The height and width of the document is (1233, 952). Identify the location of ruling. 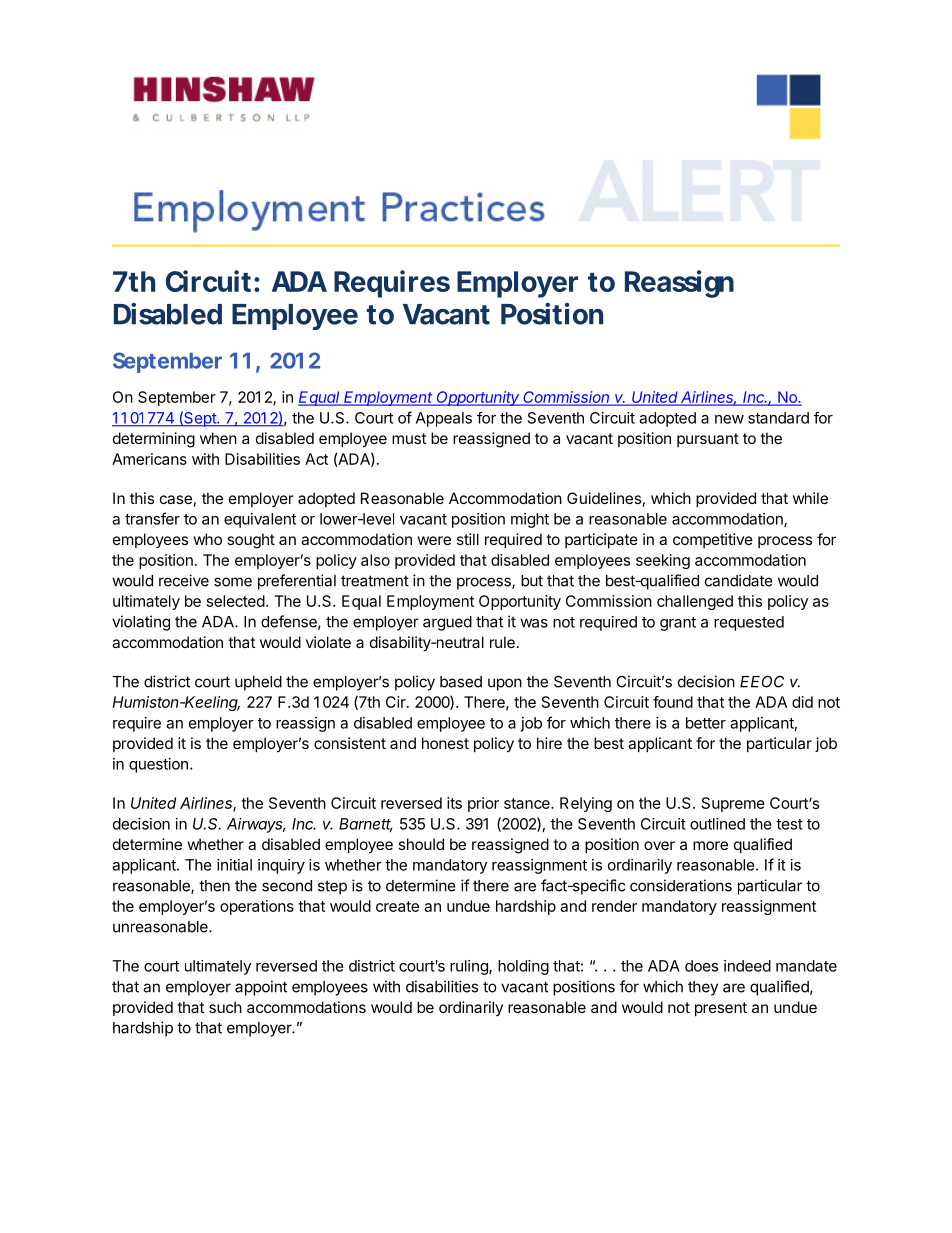
(470, 967).
